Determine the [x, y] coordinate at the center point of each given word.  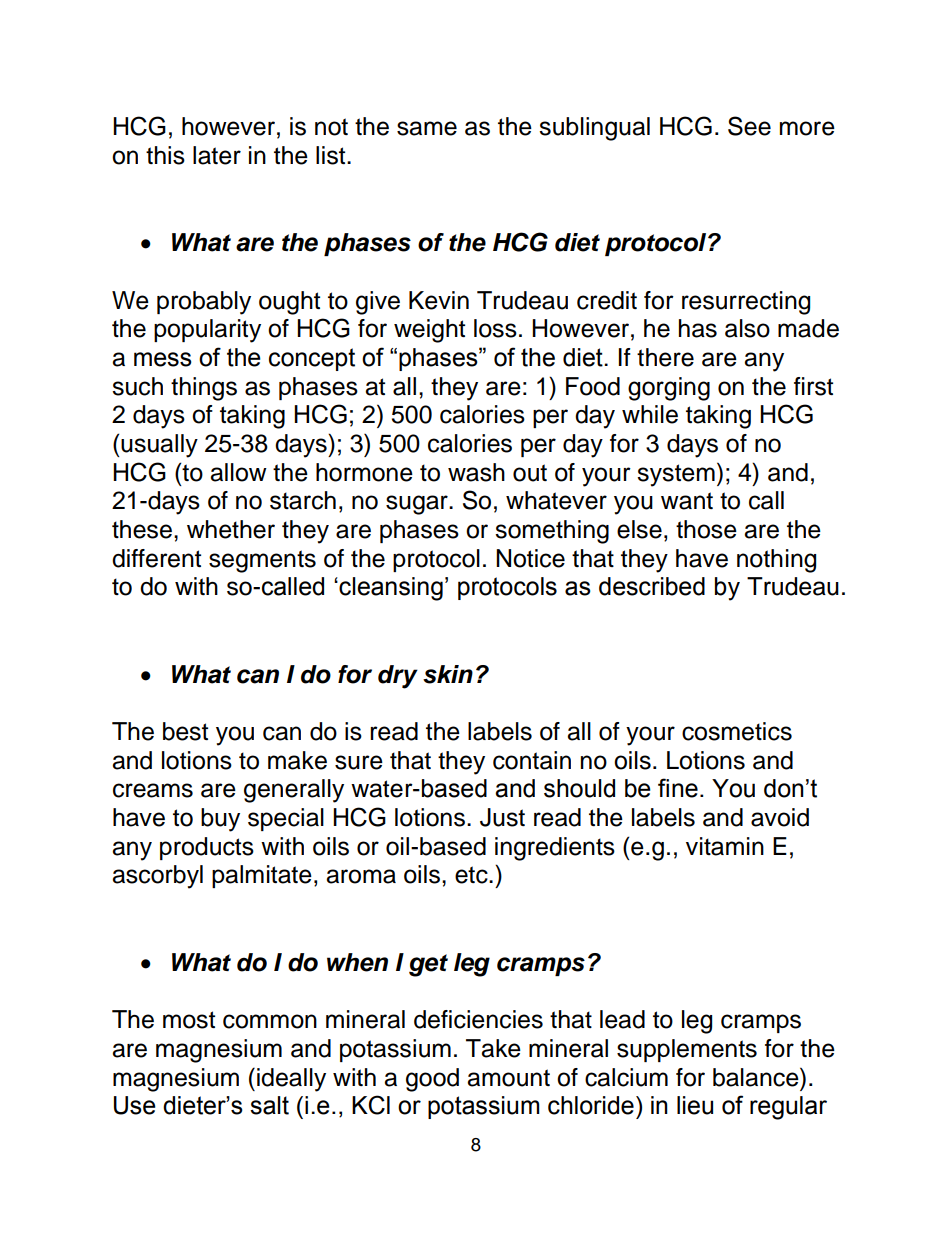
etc [472, 875]
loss [495, 328]
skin [448, 674]
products [207, 848]
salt [269, 1105]
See [749, 126]
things [204, 389]
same [427, 128]
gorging [669, 389]
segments [262, 561]
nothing [776, 561]
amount [508, 1078]
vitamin [725, 846]
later [217, 155]
